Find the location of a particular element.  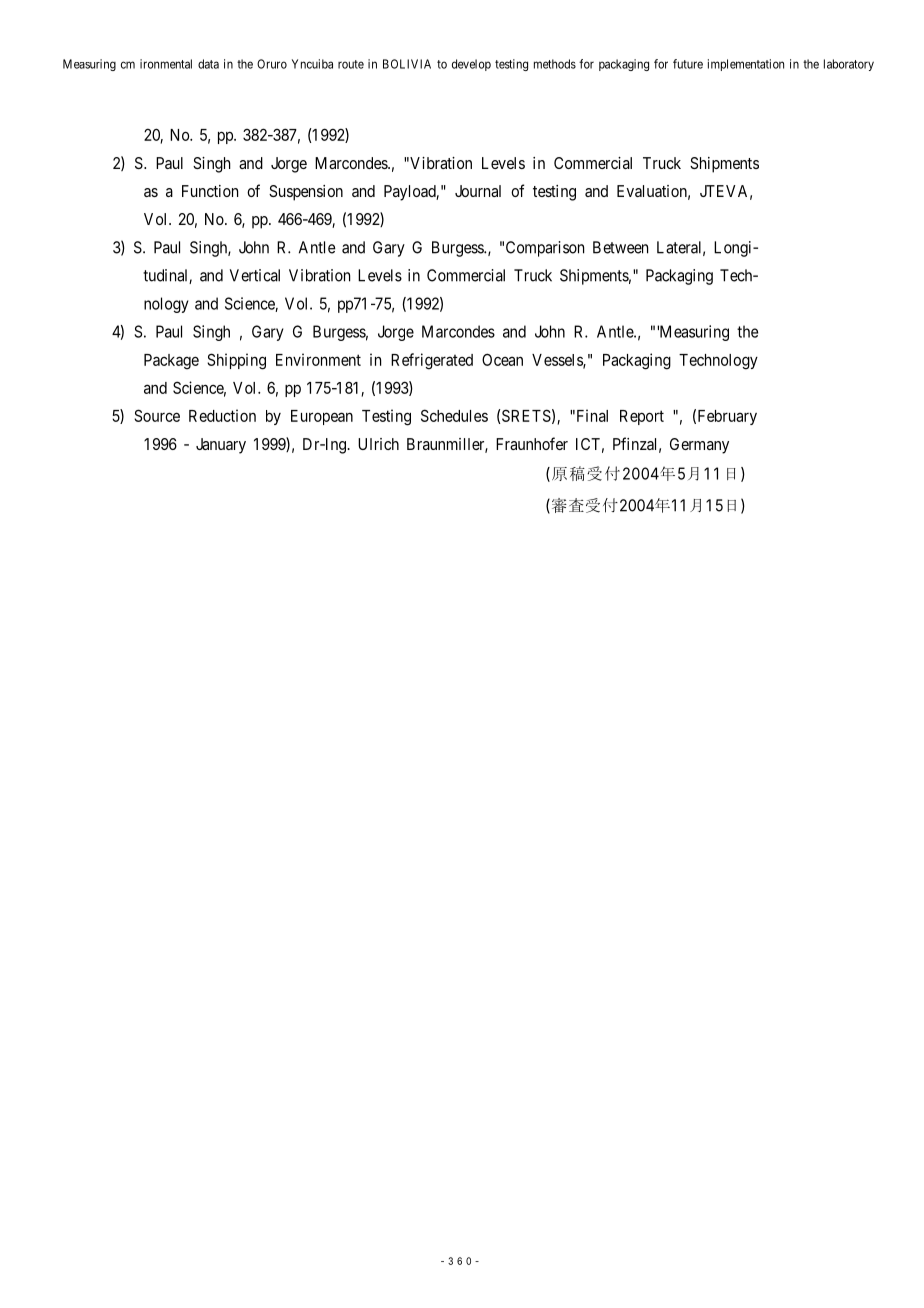

Function is located at coordinates (210, 191).
